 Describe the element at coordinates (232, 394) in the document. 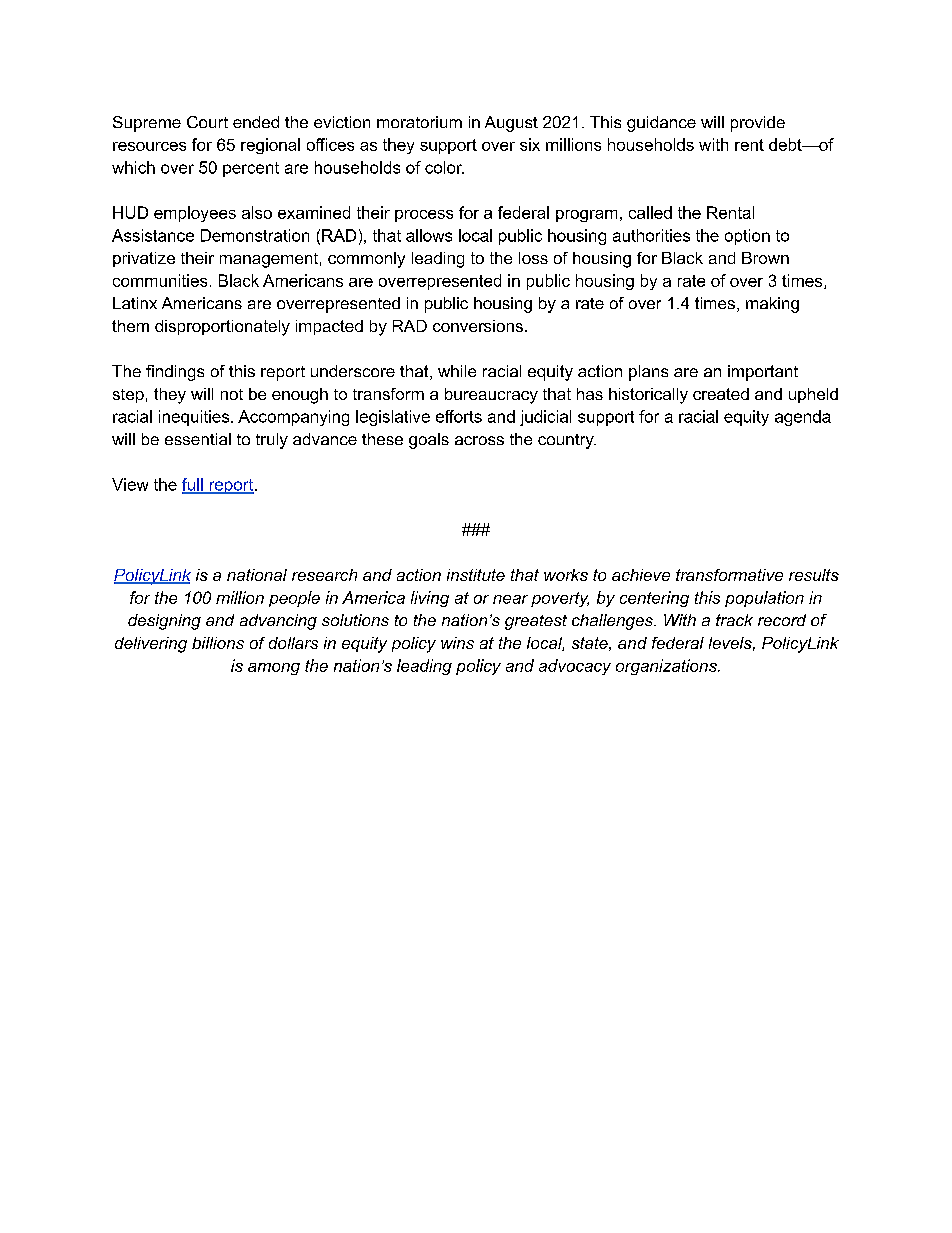

I see `not` at that location.
